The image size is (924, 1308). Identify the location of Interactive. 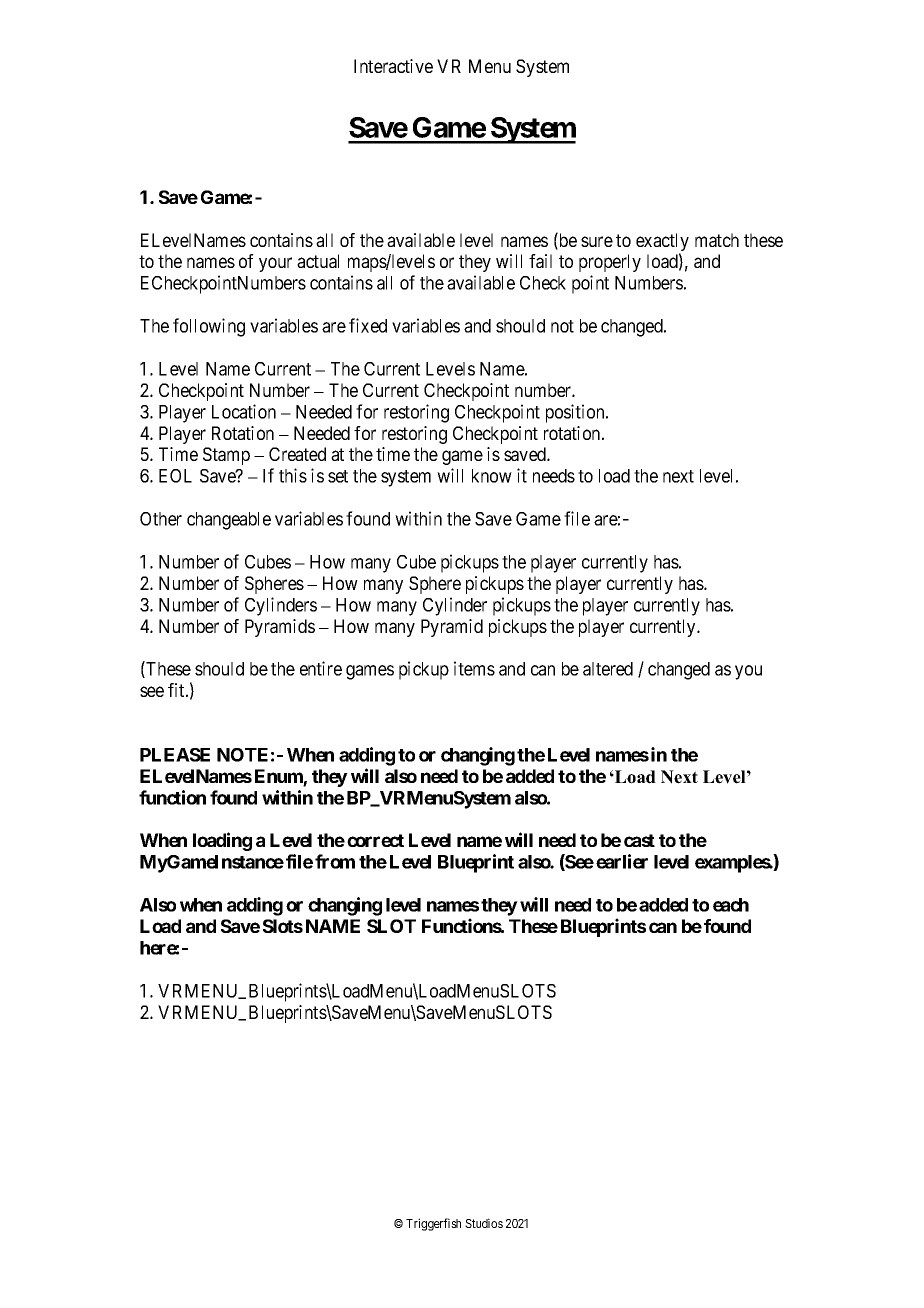
(393, 66).
